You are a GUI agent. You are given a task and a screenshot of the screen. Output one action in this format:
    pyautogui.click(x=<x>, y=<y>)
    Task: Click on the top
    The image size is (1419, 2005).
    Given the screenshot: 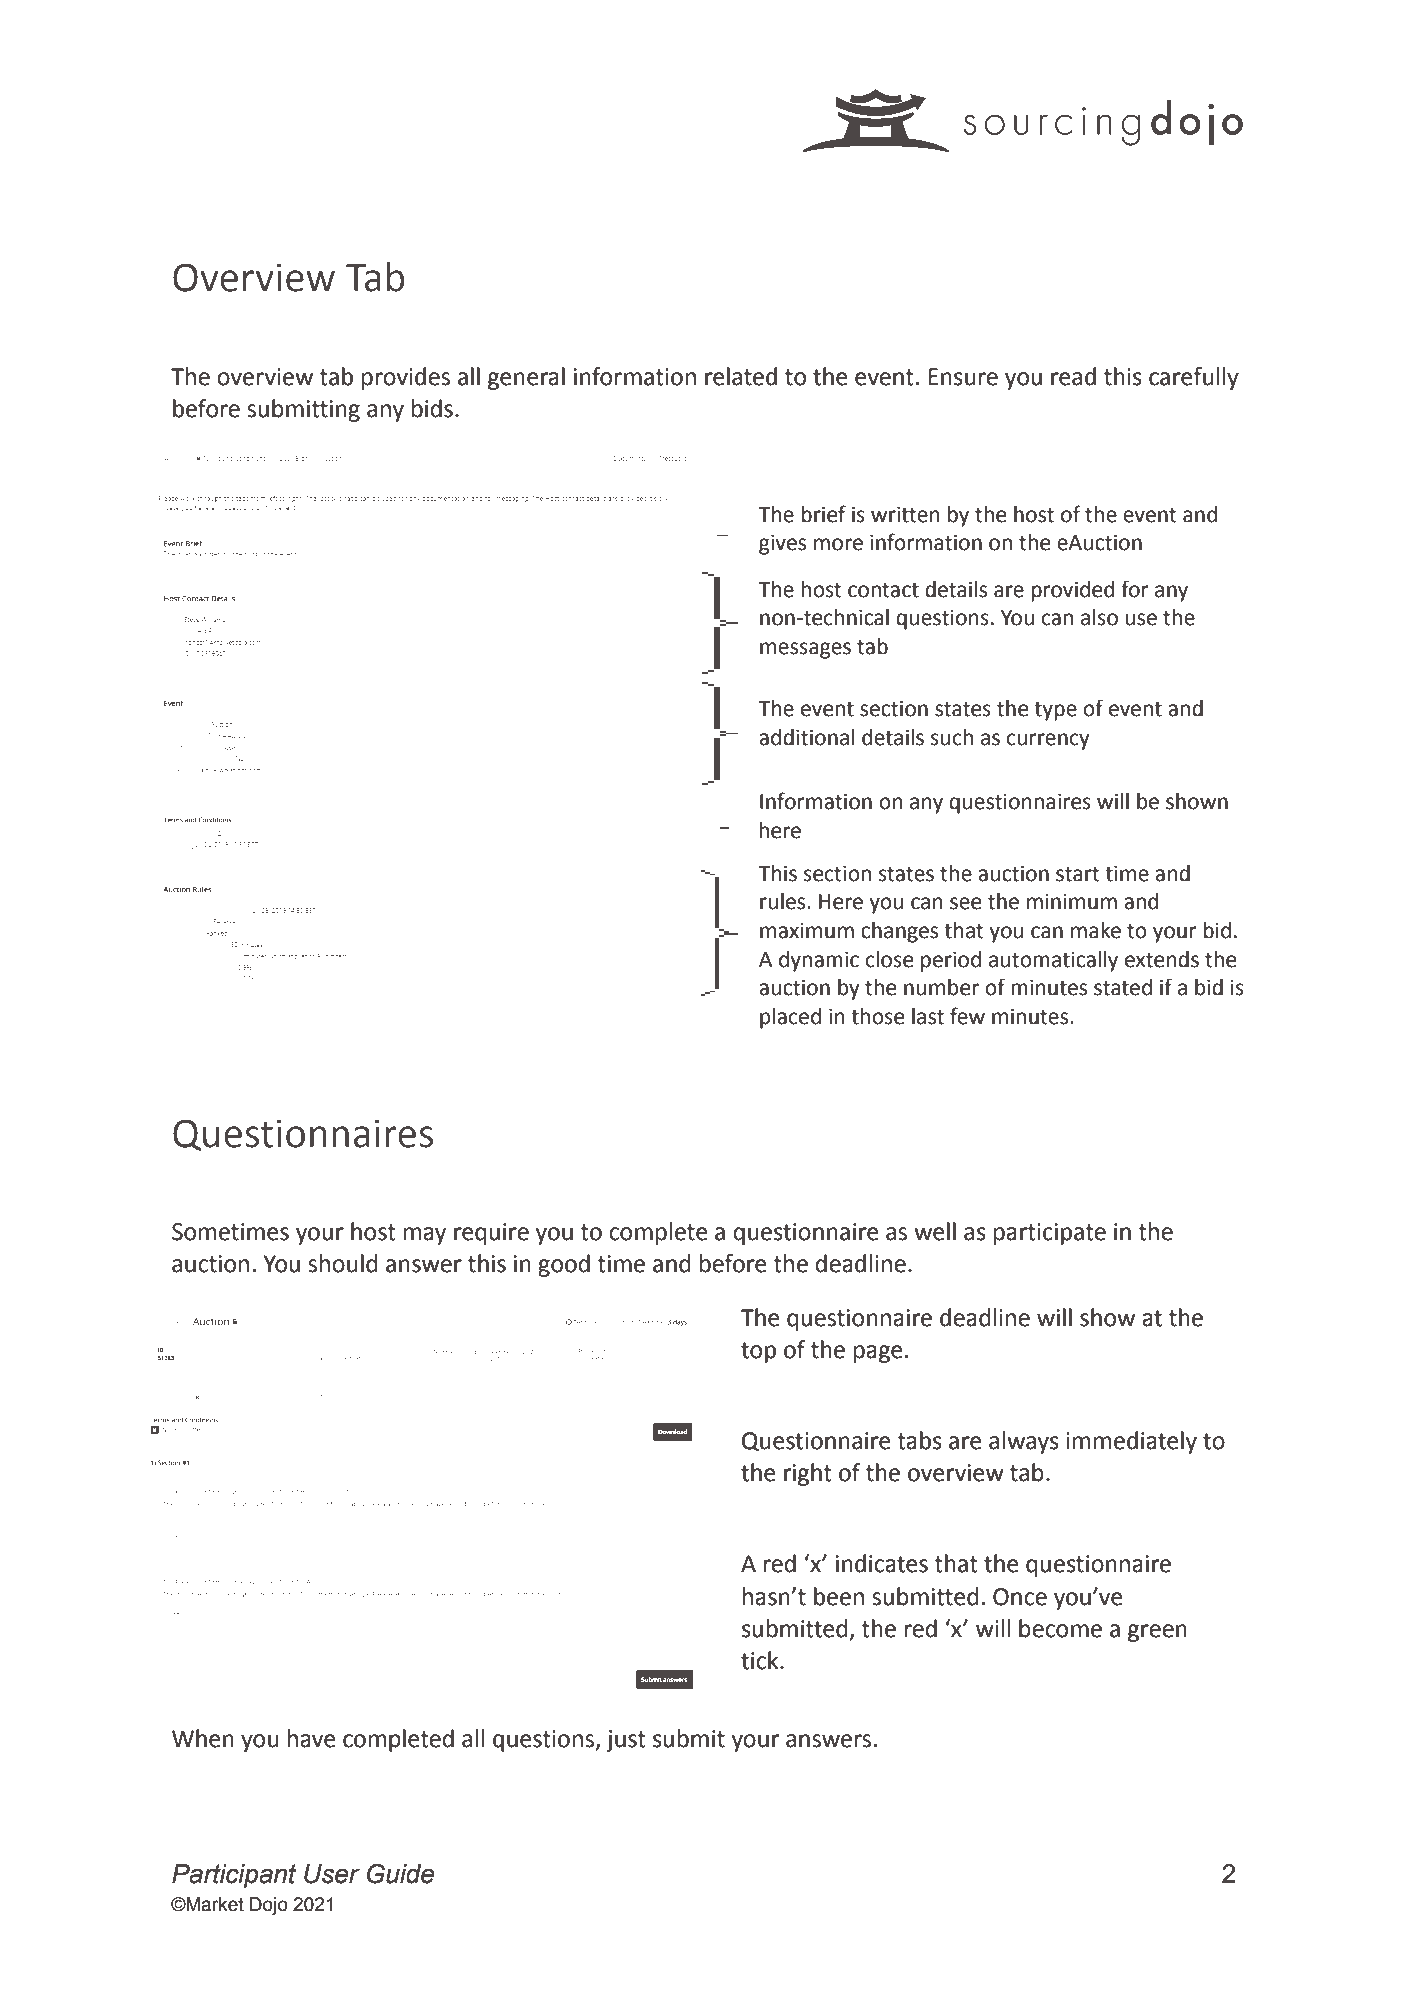 What is the action you would take?
    pyautogui.click(x=758, y=1352)
